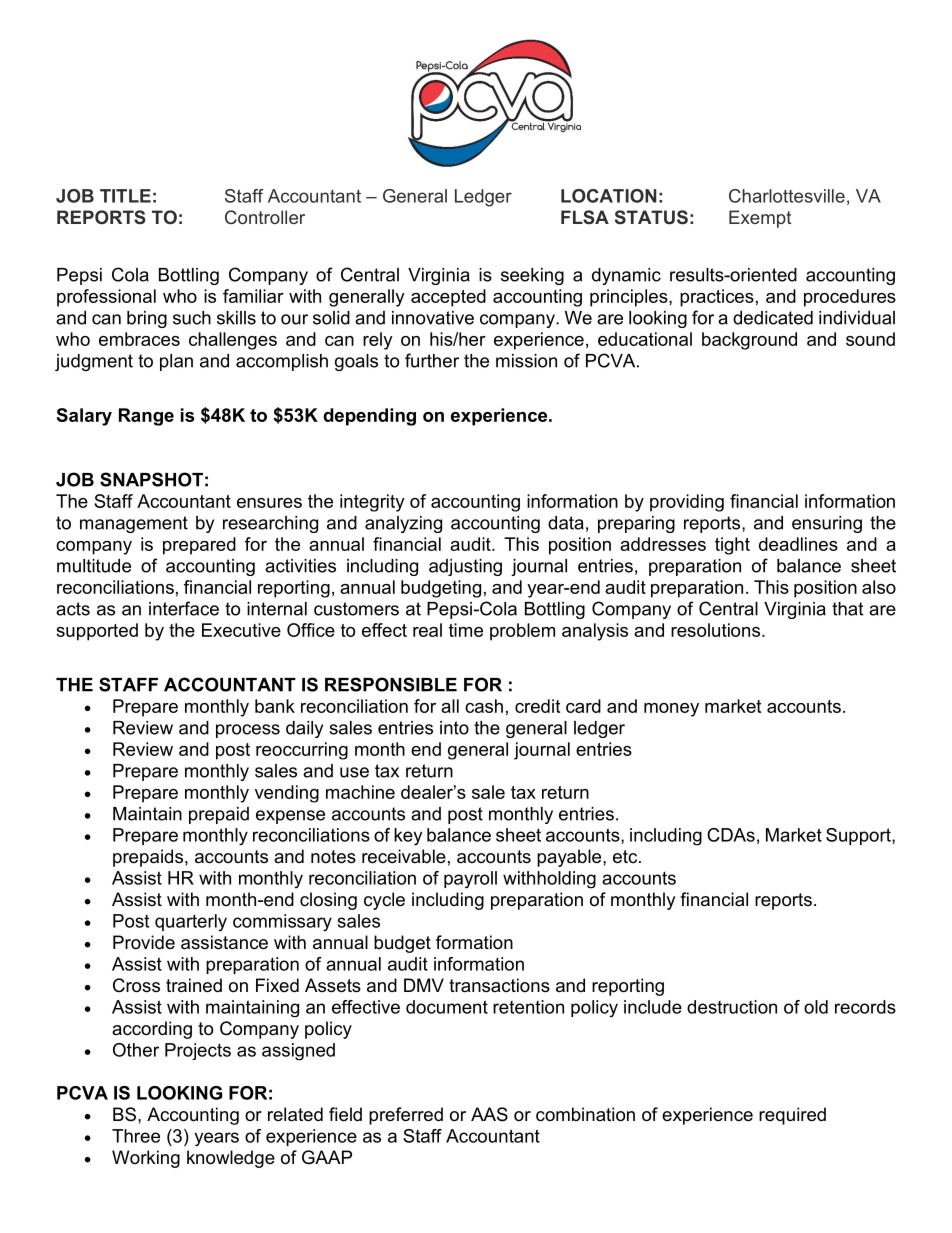  I want to click on TITLE, so click(125, 196).
